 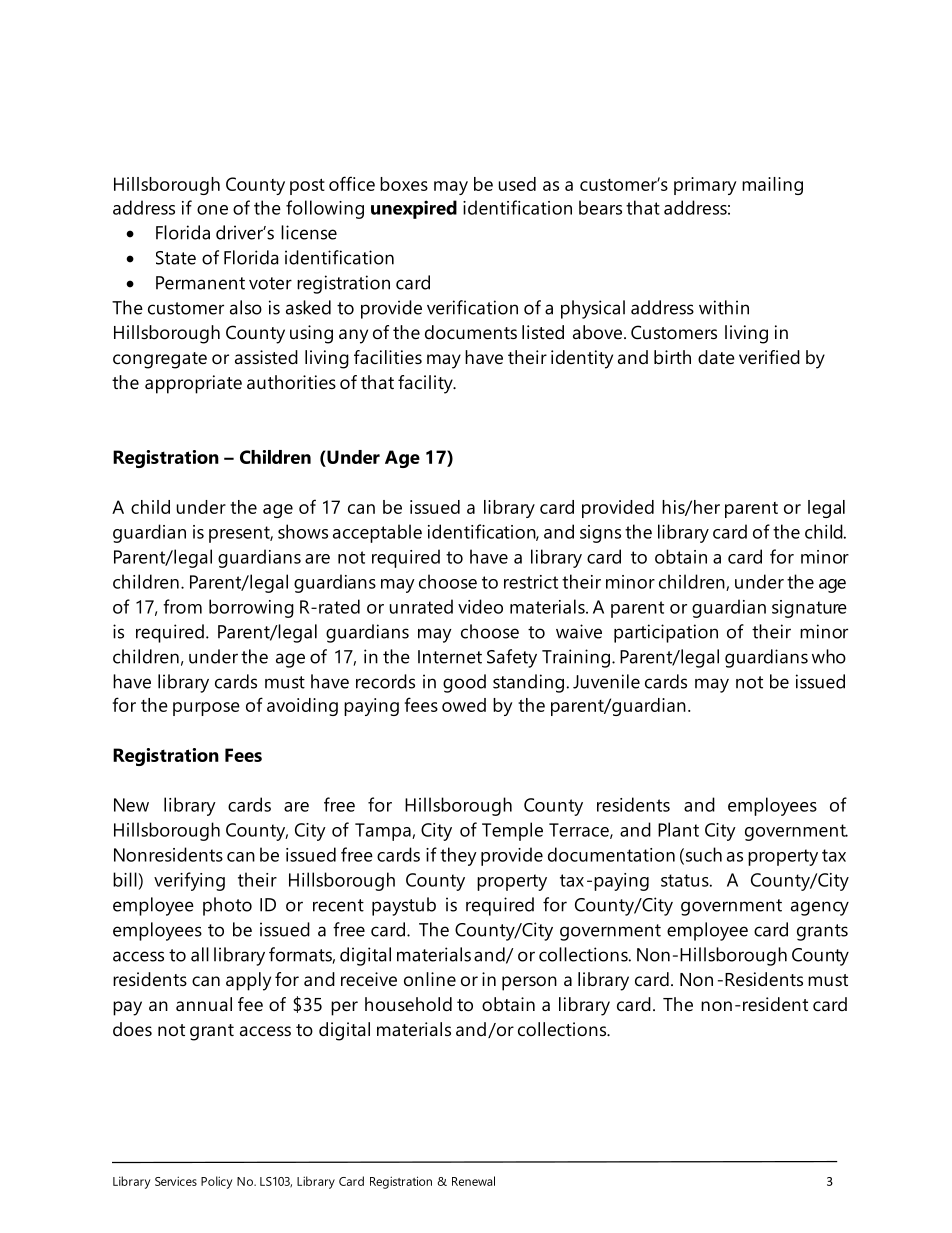 What do you see at coordinates (473, 1181) in the page?
I see `Renewal` at bounding box center [473, 1181].
